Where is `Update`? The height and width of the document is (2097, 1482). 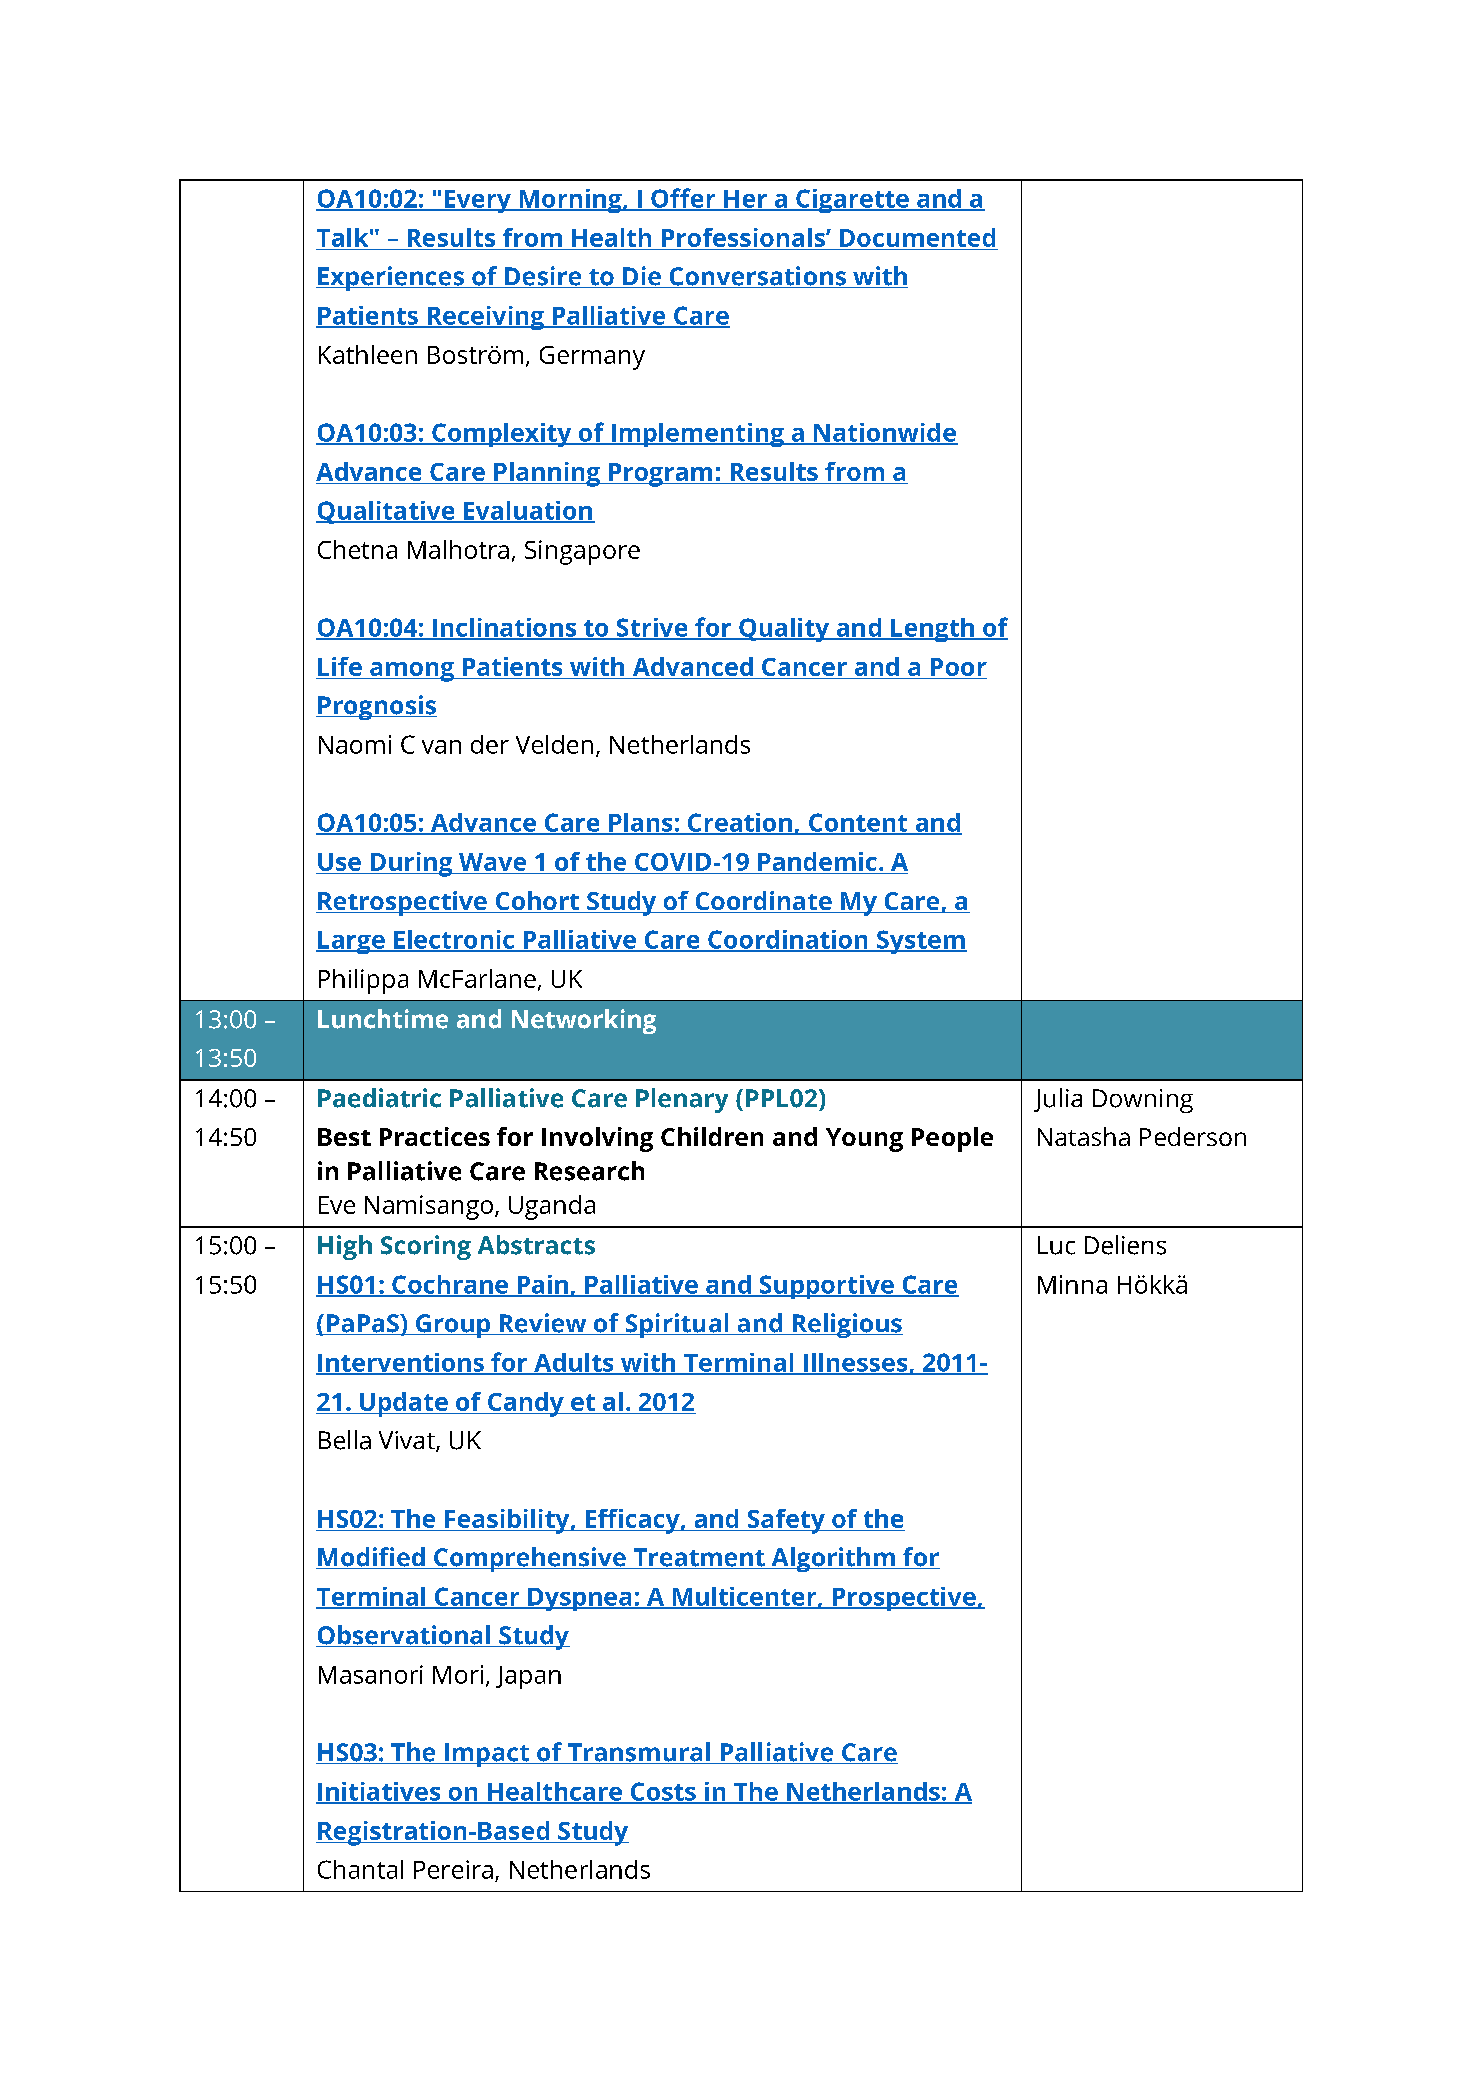
Update is located at coordinates (404, 1404).
